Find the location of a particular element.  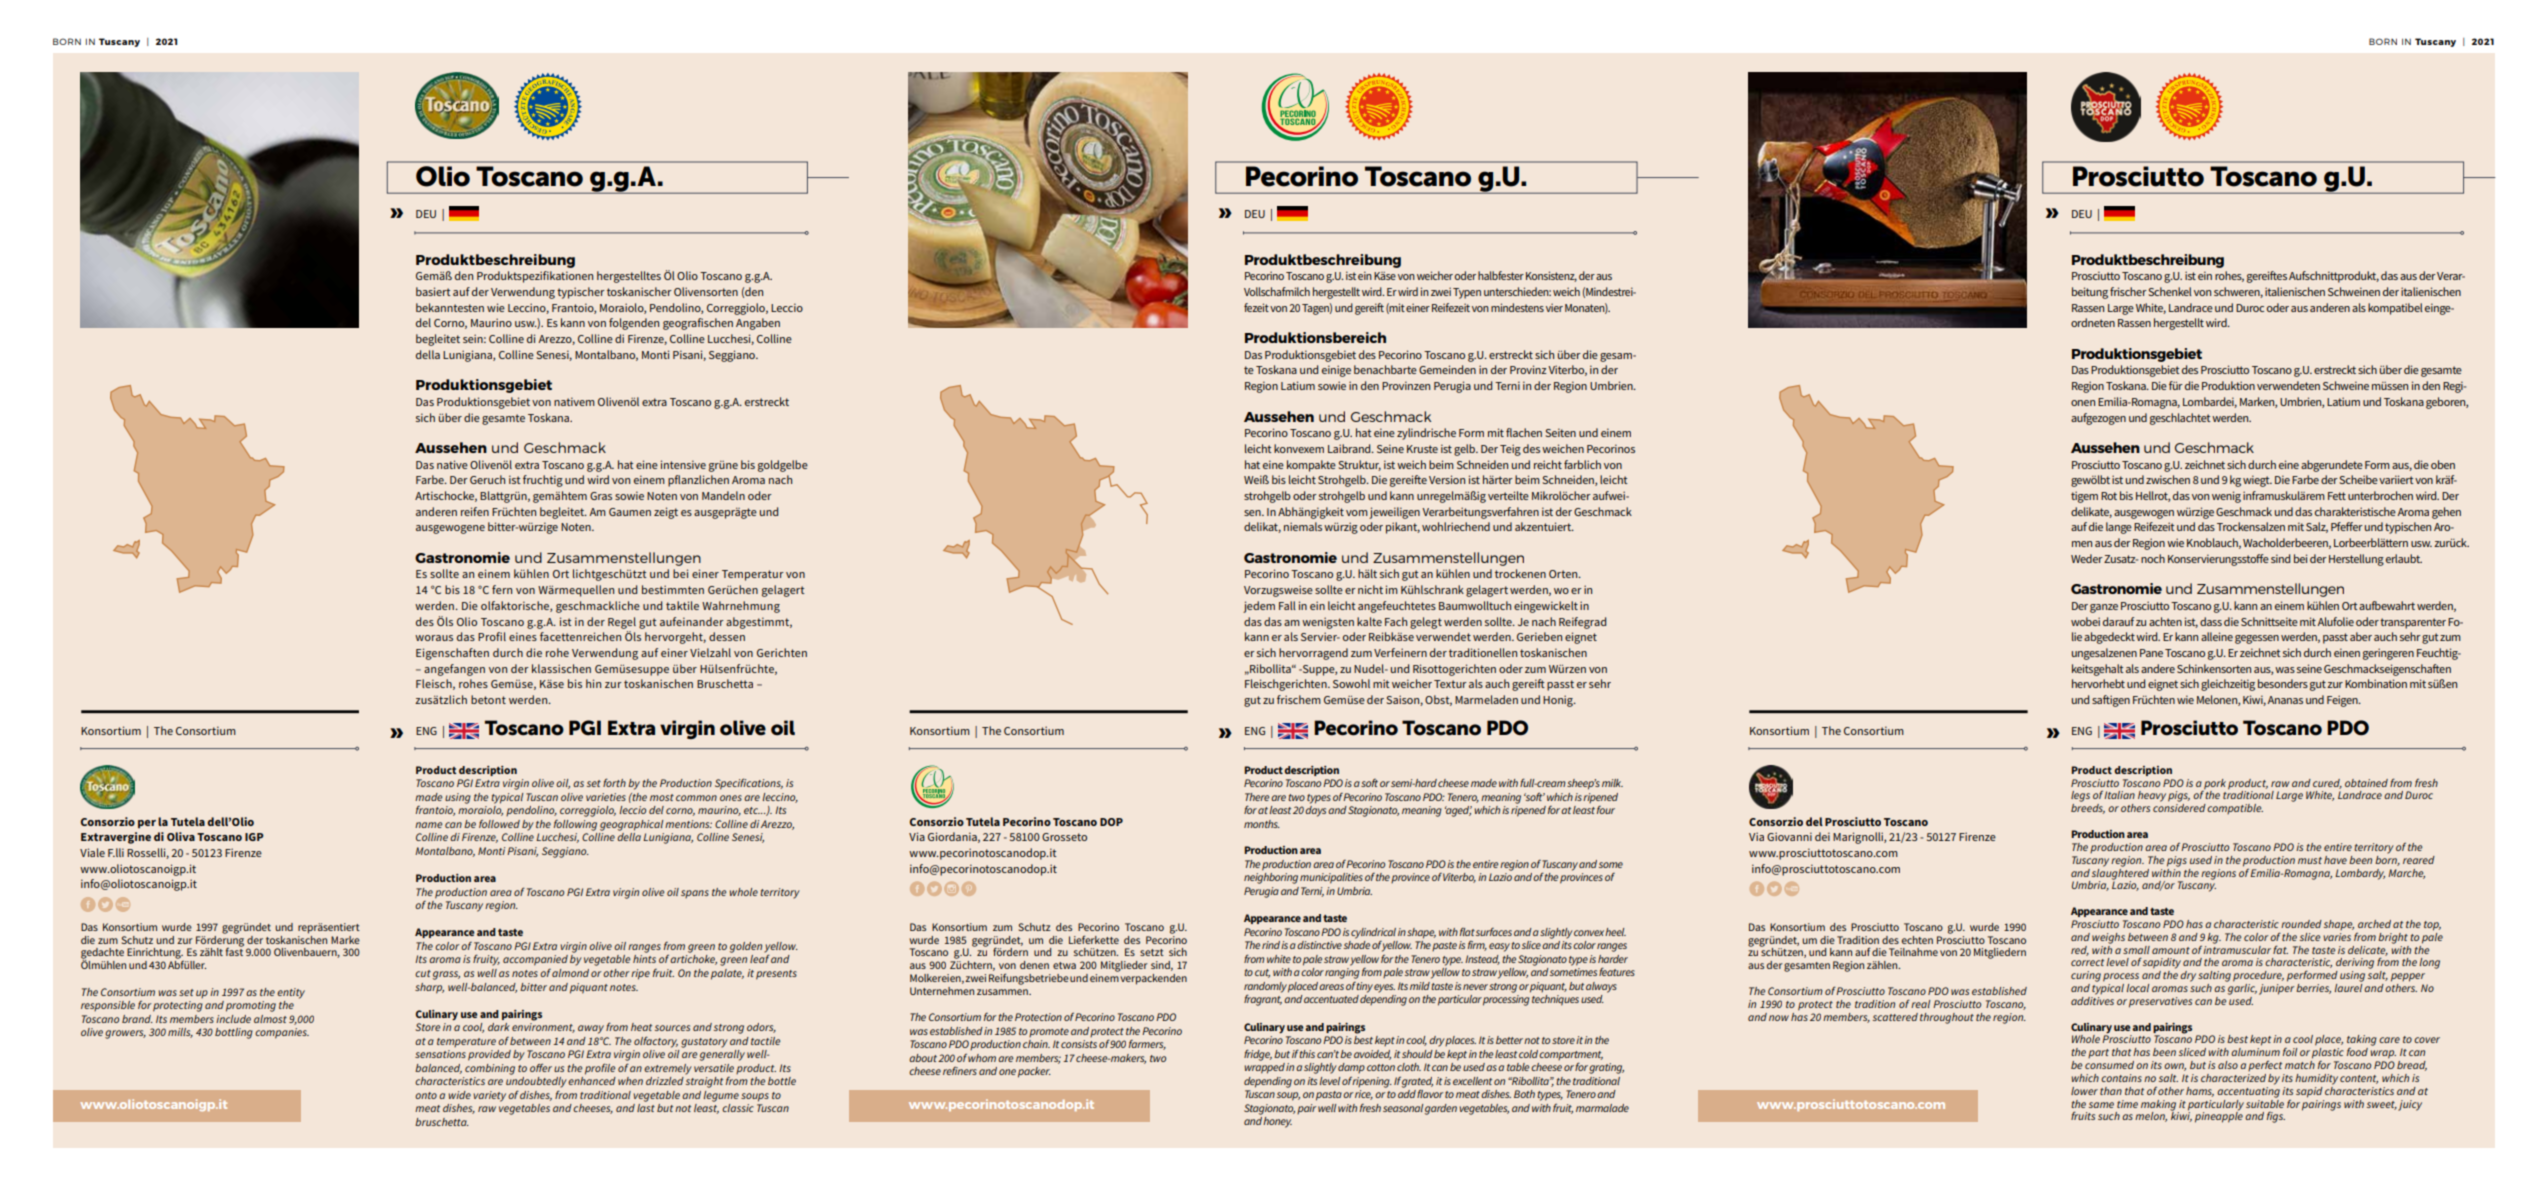

oben is located at coordinates (2443, 464).
